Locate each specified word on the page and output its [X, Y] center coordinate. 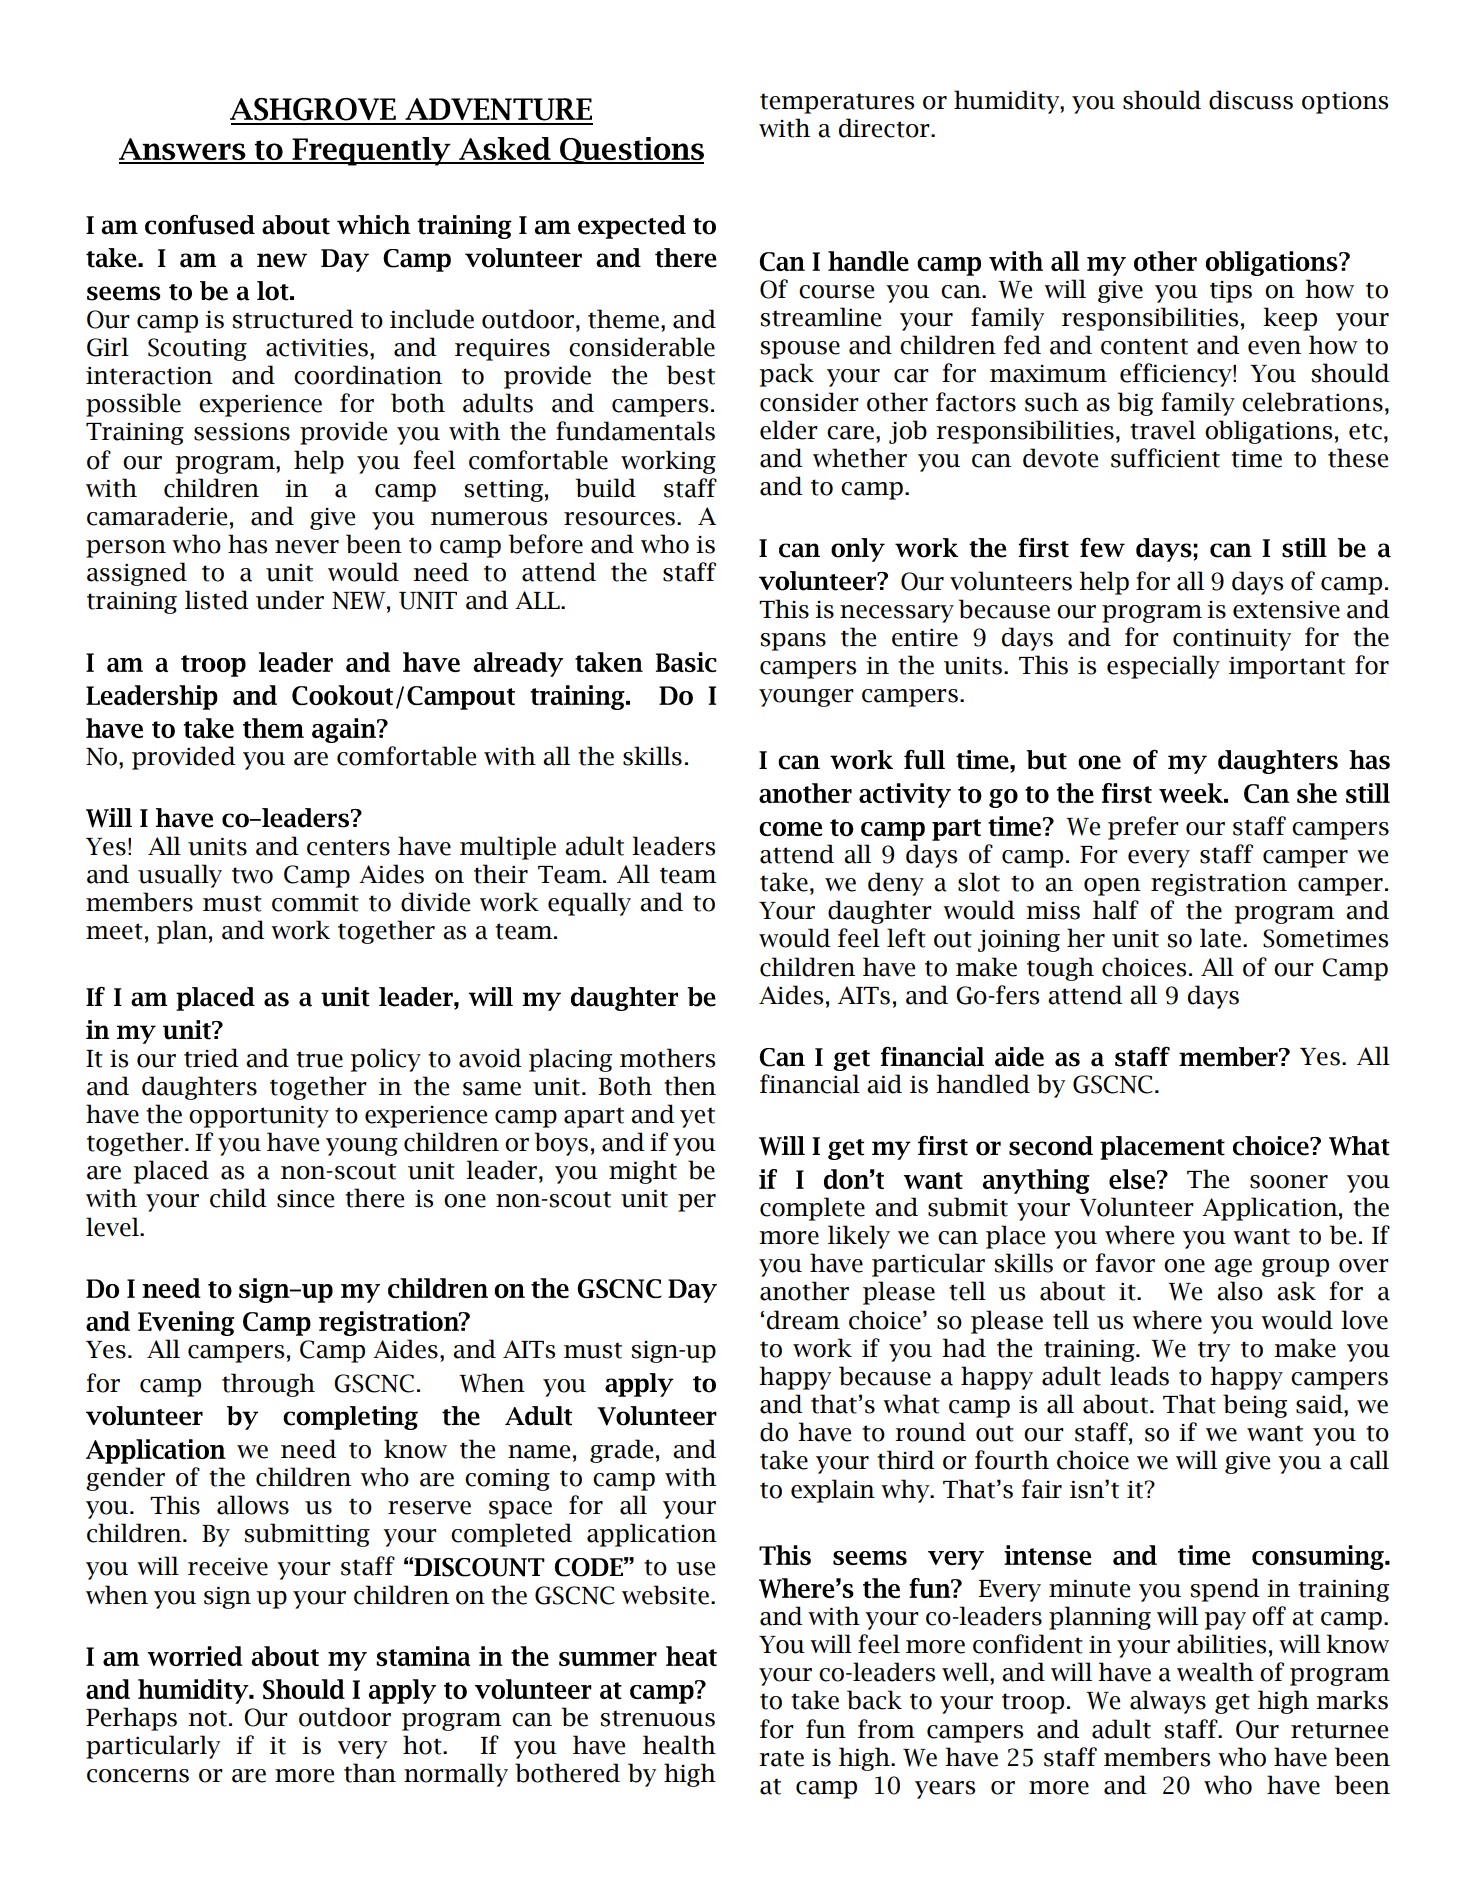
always [1168, 1702]
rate [781, 1758]
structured [293, 319]
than [370, 1773]
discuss [1251, 100]
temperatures [837, 103]
